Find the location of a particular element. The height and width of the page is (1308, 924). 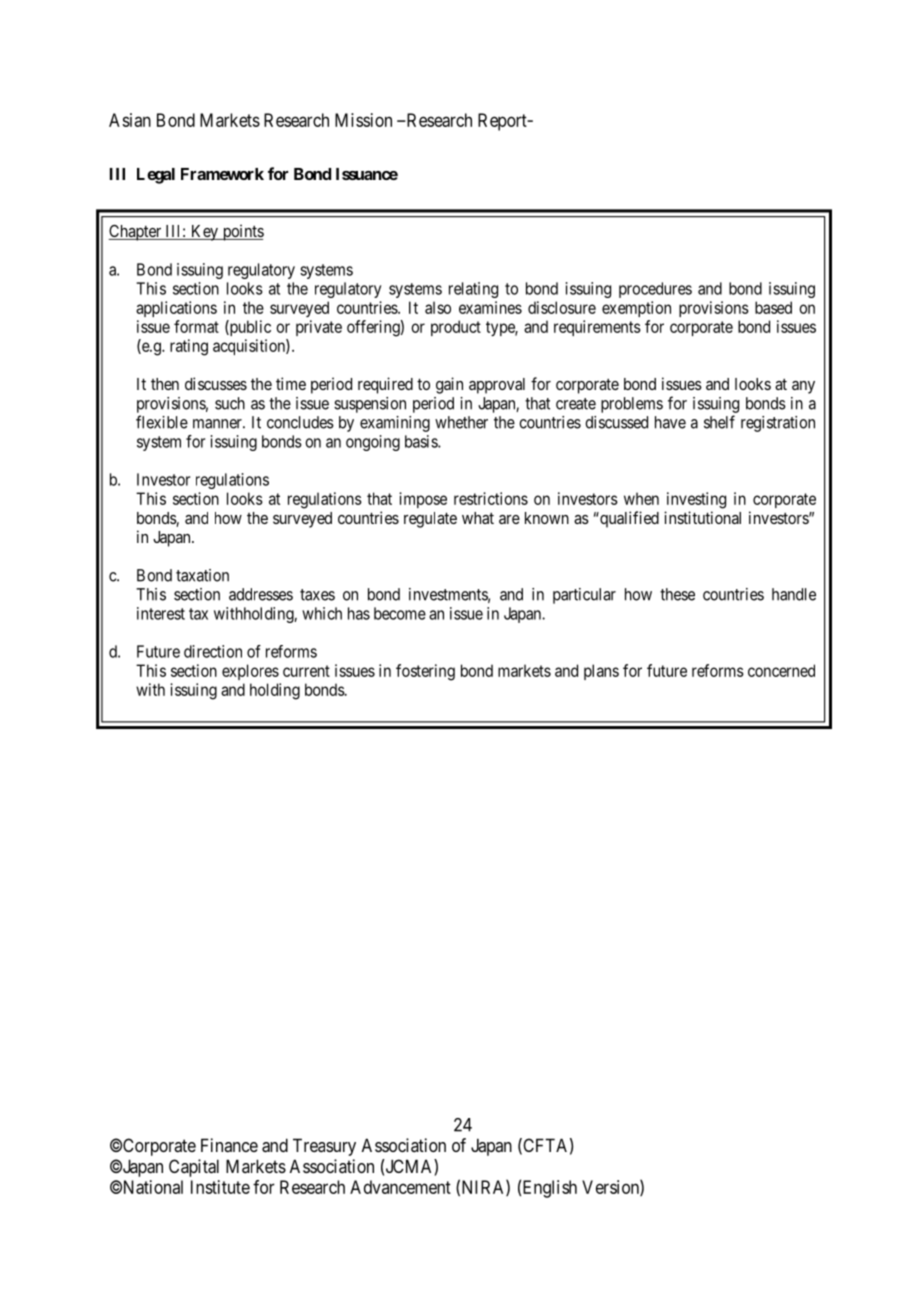

Advancement is located at coordinates (400, 1187).
